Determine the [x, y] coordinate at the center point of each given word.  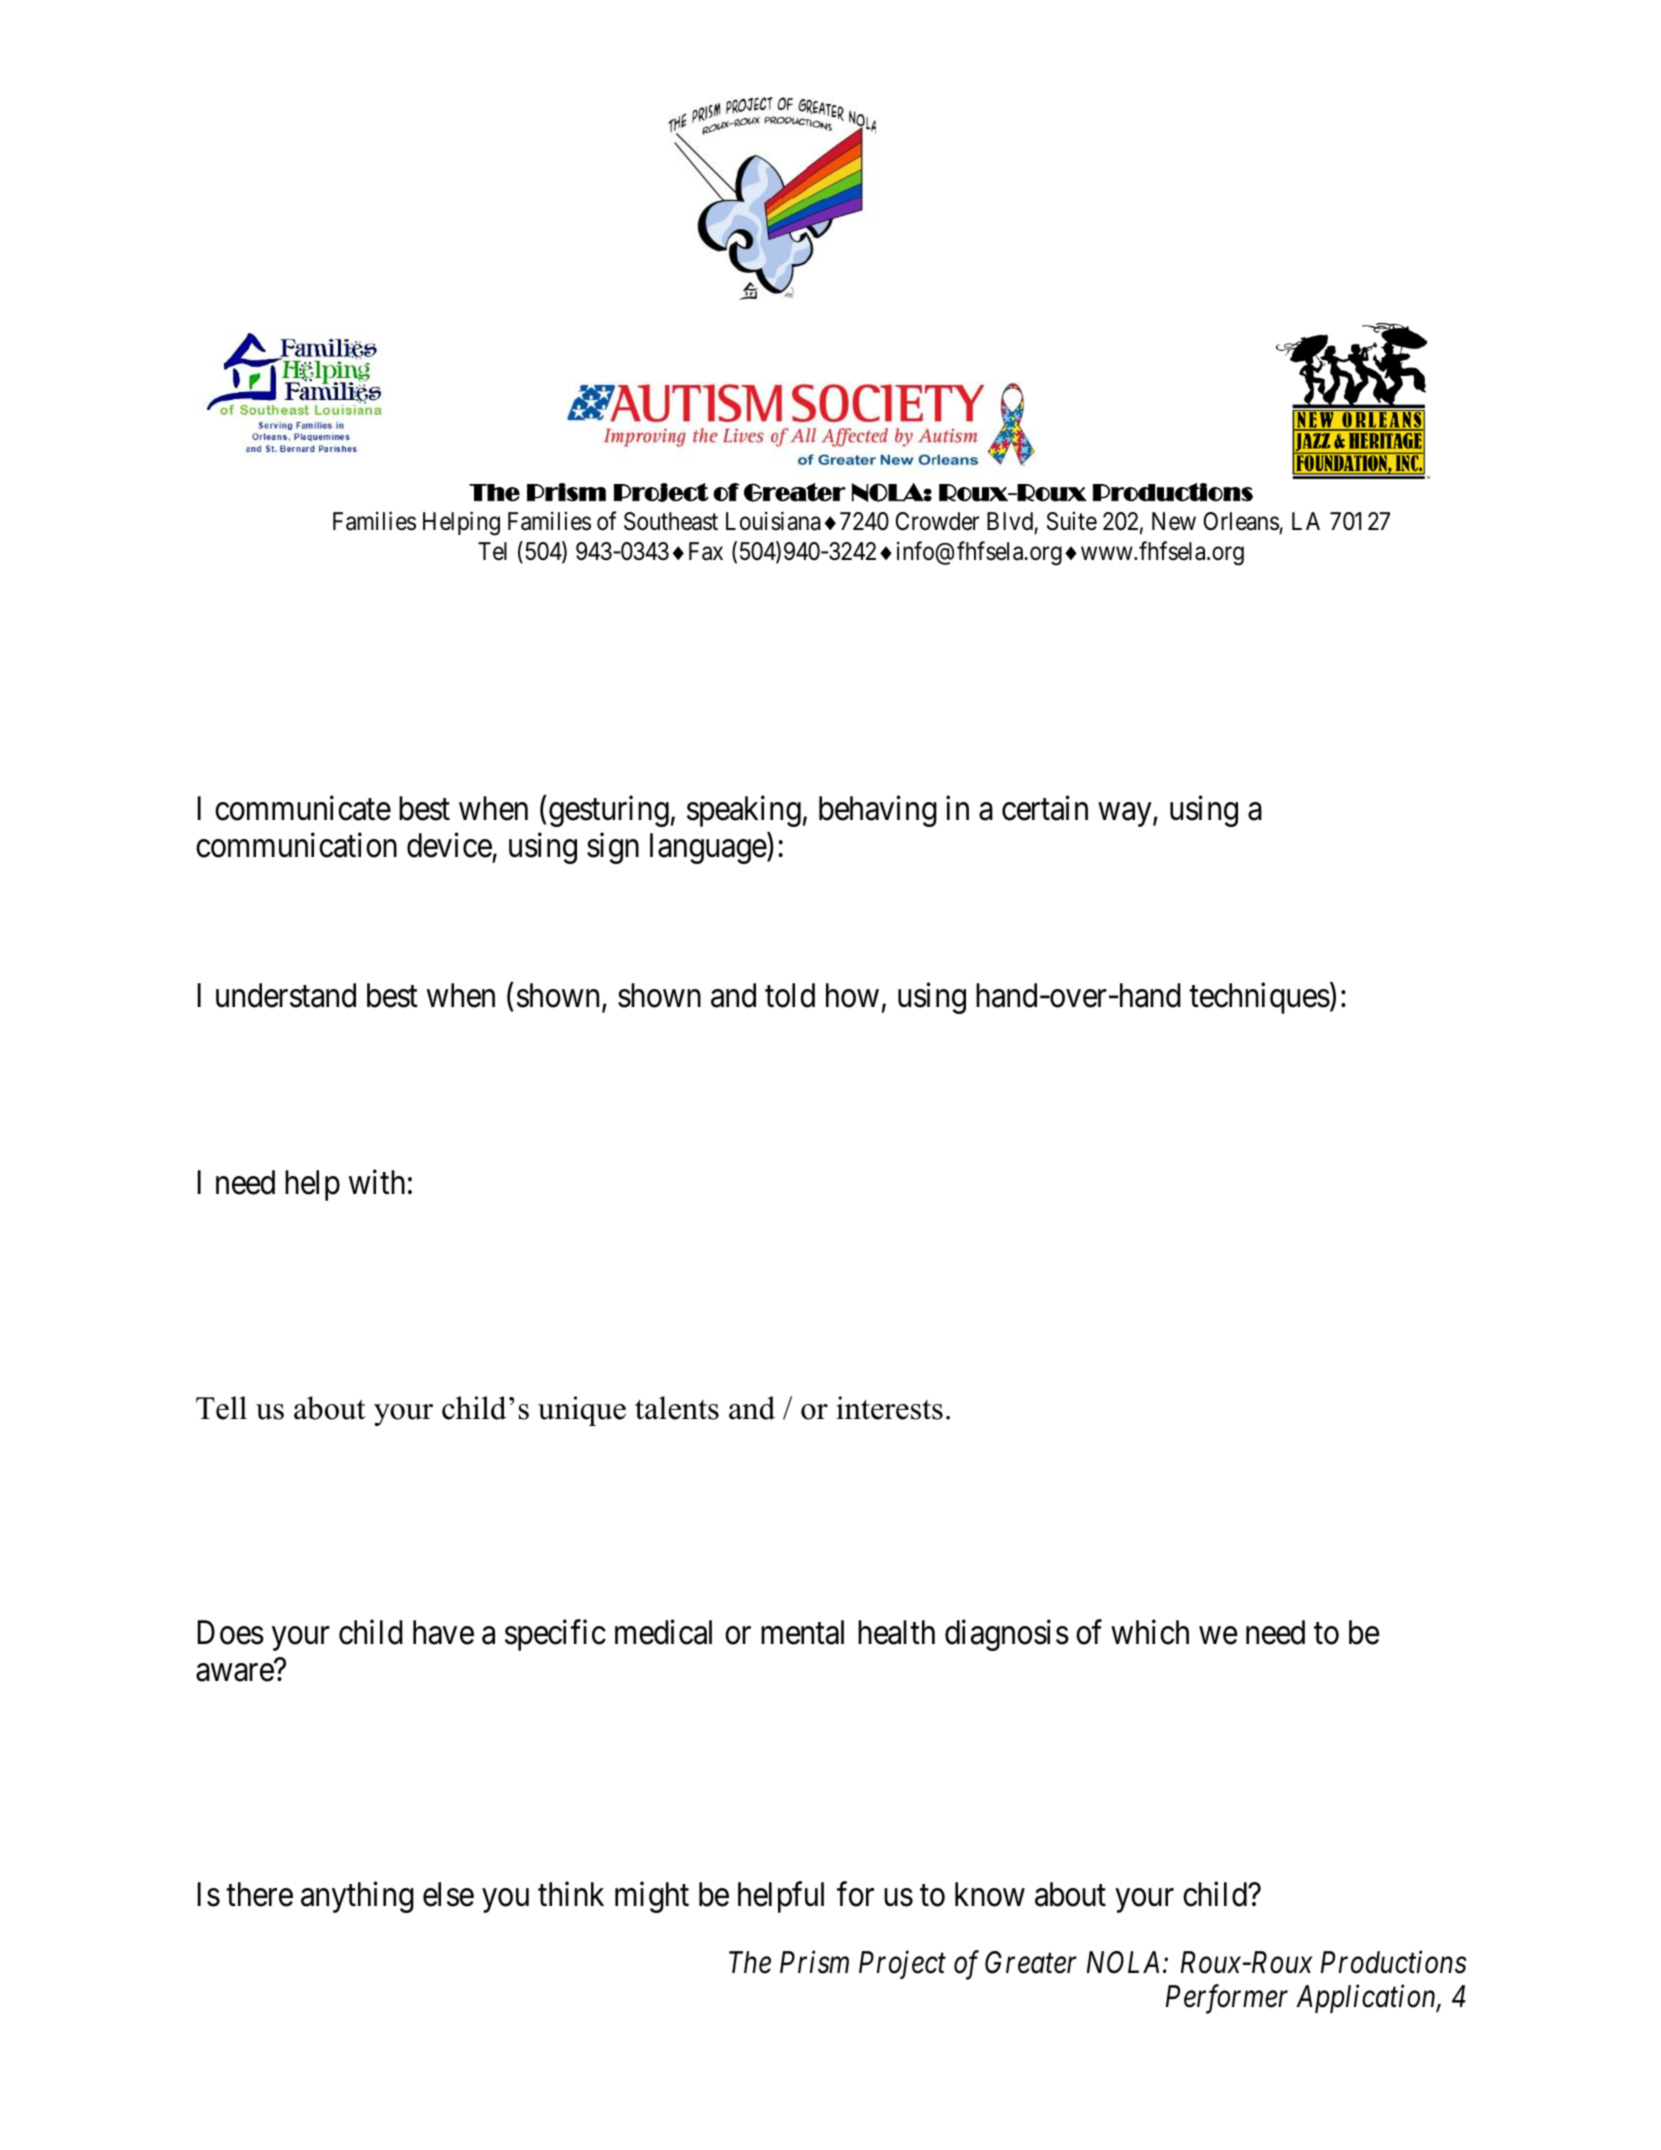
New [1174, 521]
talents [677, 1408]
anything [357, 1897]
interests [889, 1408]
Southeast [671, 521]
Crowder [937, 521]
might [652, 1897]
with [377, 1182]
